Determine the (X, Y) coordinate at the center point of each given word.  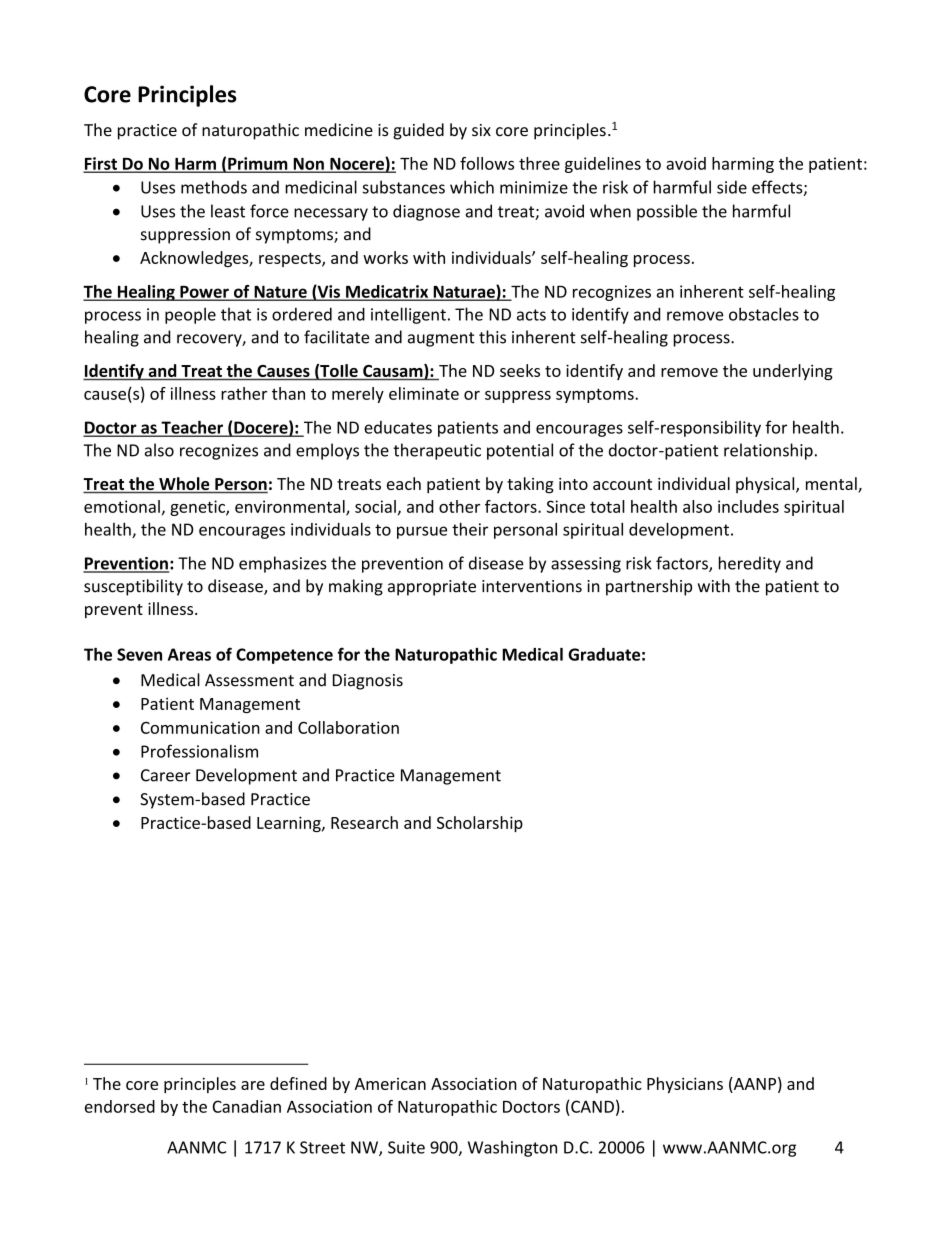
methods (214, 187)
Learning (290, 824)
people (190, 315)
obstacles (764, 314)
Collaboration (348, 727)
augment (441, 339)
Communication (200, 727)
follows (487, 163)
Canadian (247, 1106)
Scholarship (480, 824)
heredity (750, 564)
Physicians (685, 1085)
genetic (198, 508)
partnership (649, 587)
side (732, 187)
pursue (422, 532)
